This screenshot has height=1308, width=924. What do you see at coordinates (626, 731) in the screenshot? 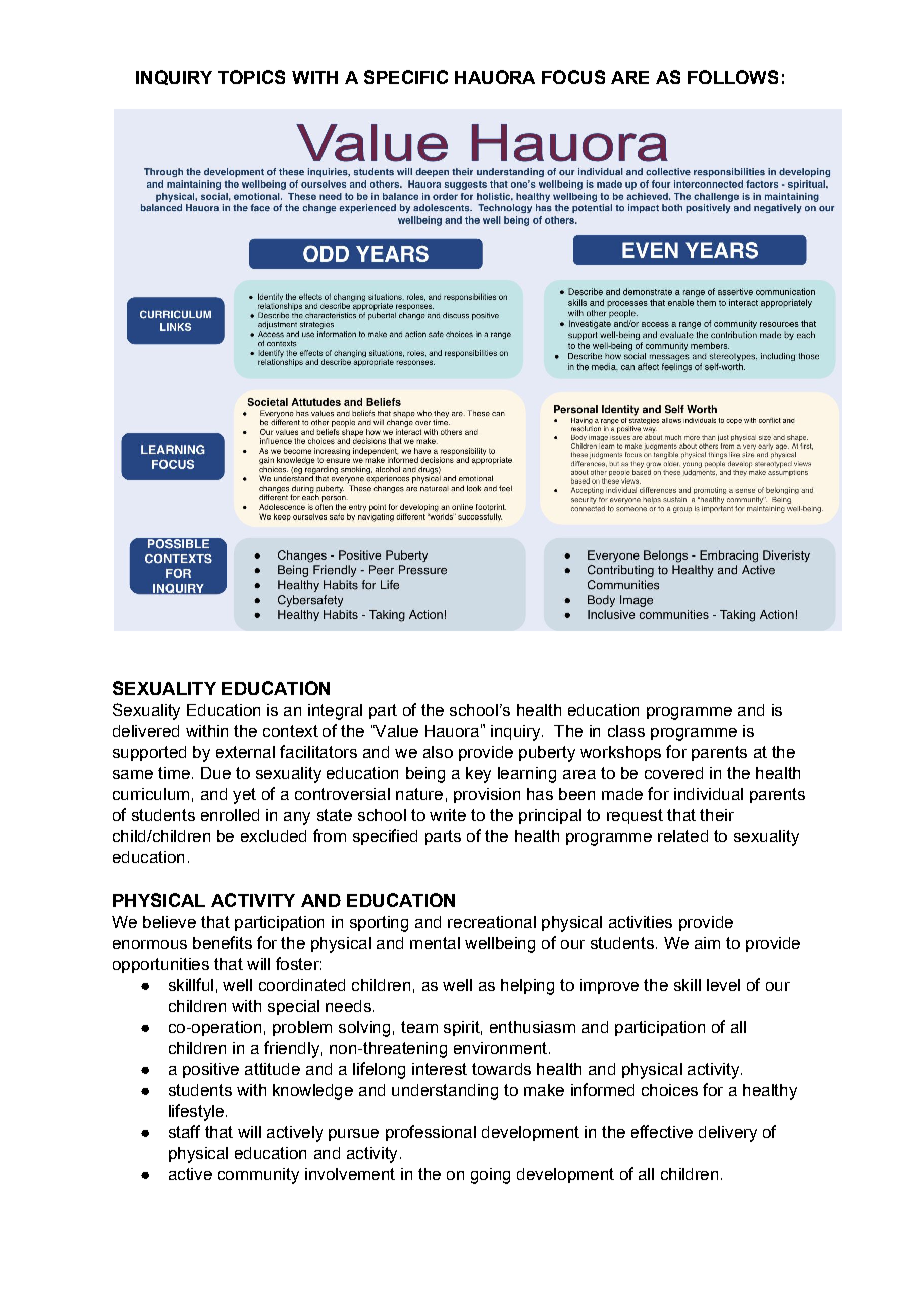
I see `class` at bounding box center [626, 731].
